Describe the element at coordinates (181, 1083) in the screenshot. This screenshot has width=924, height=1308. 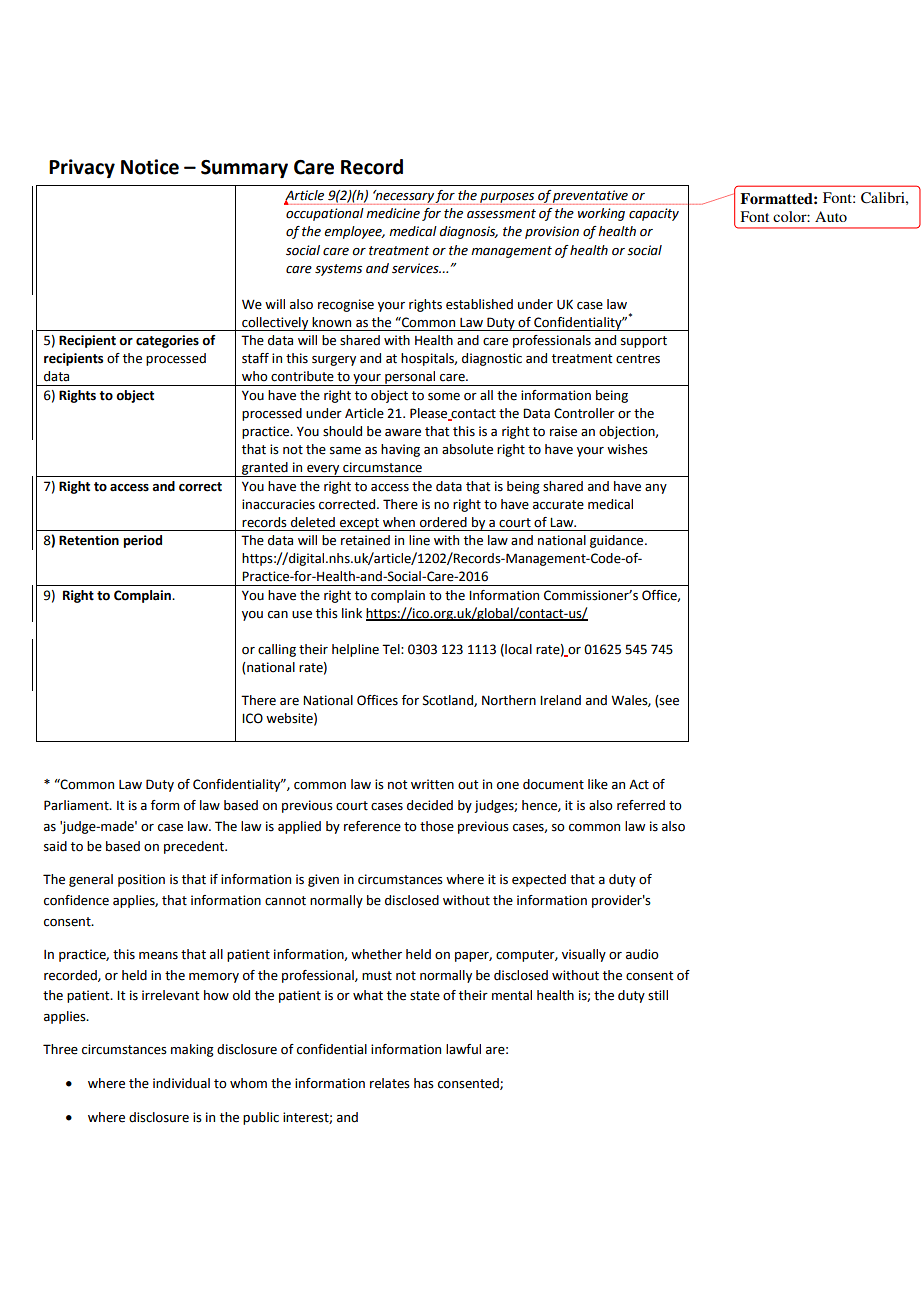
I see `individual` at that location.
